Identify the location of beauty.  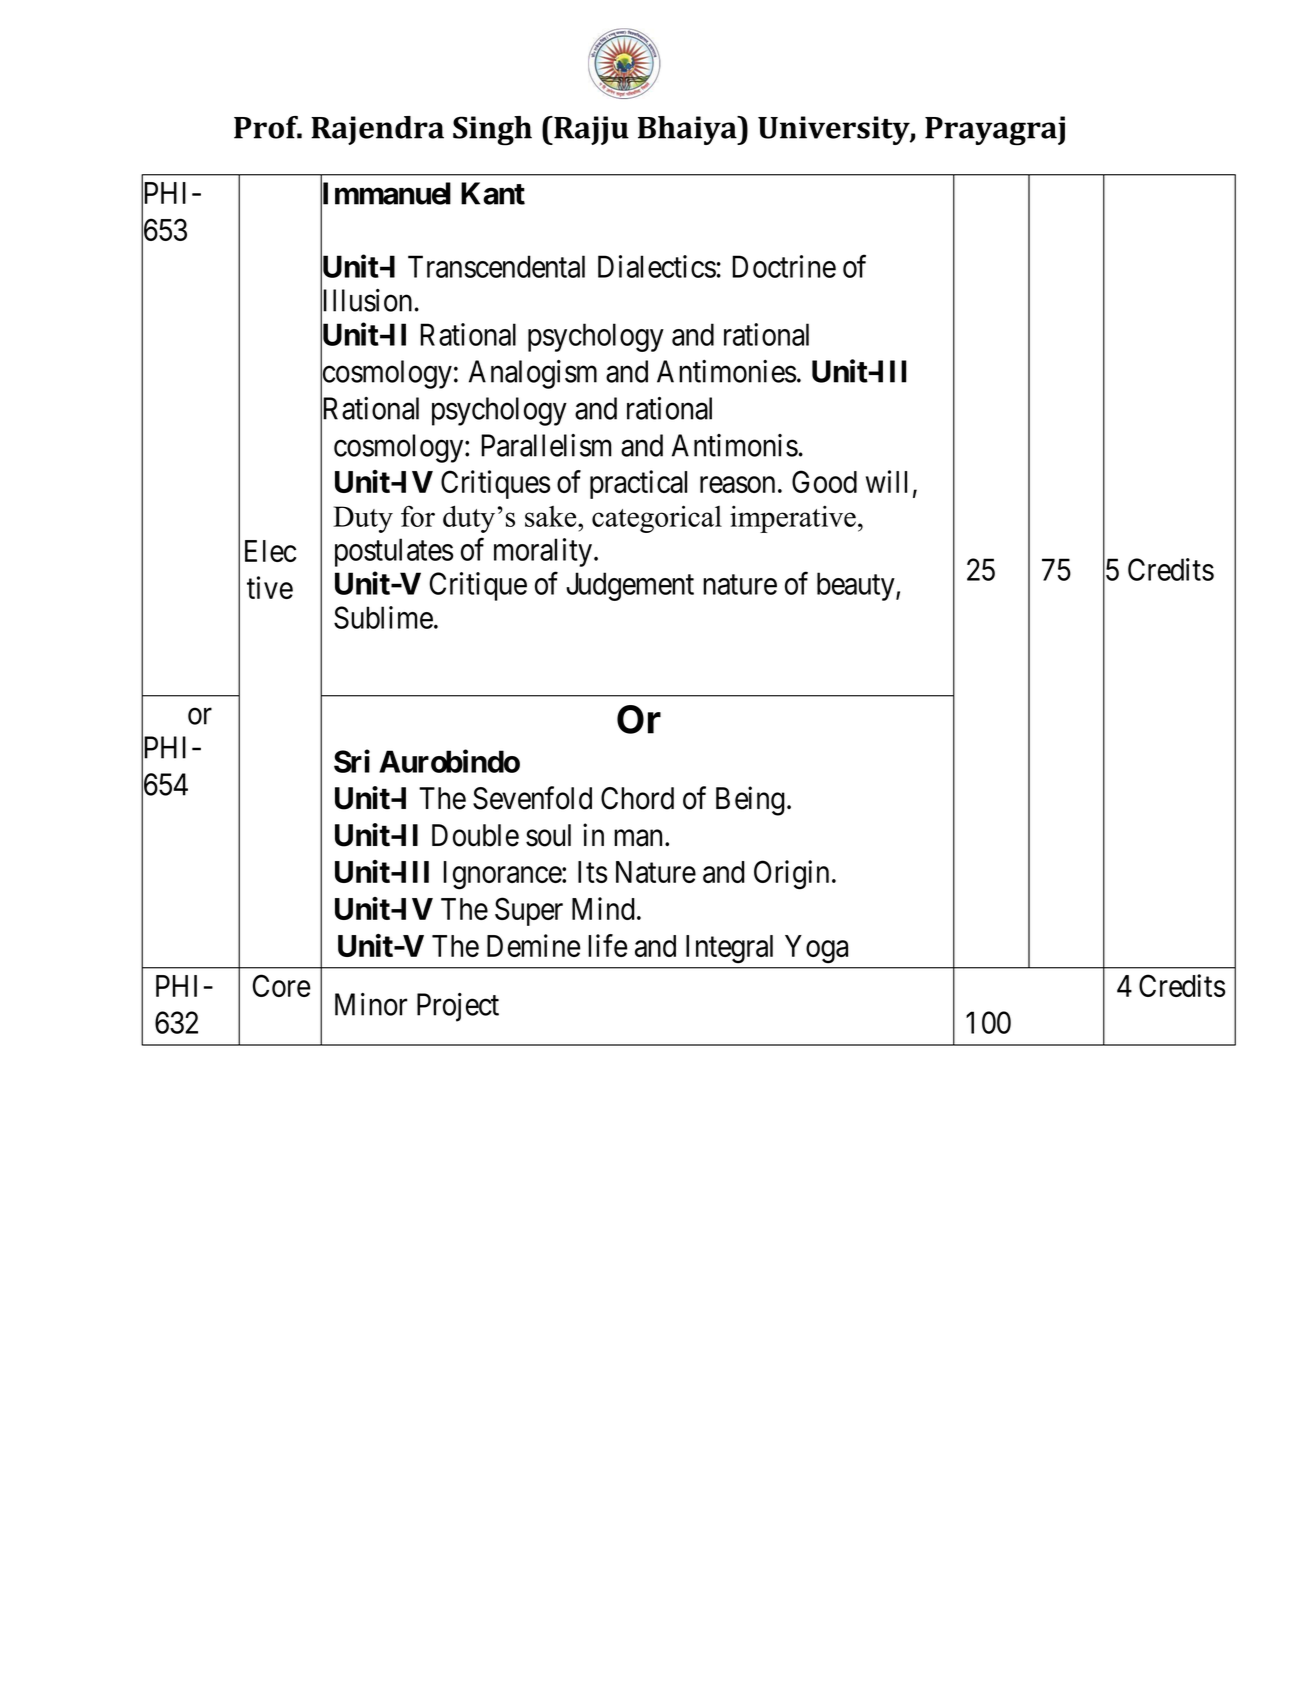
(857, 586).
